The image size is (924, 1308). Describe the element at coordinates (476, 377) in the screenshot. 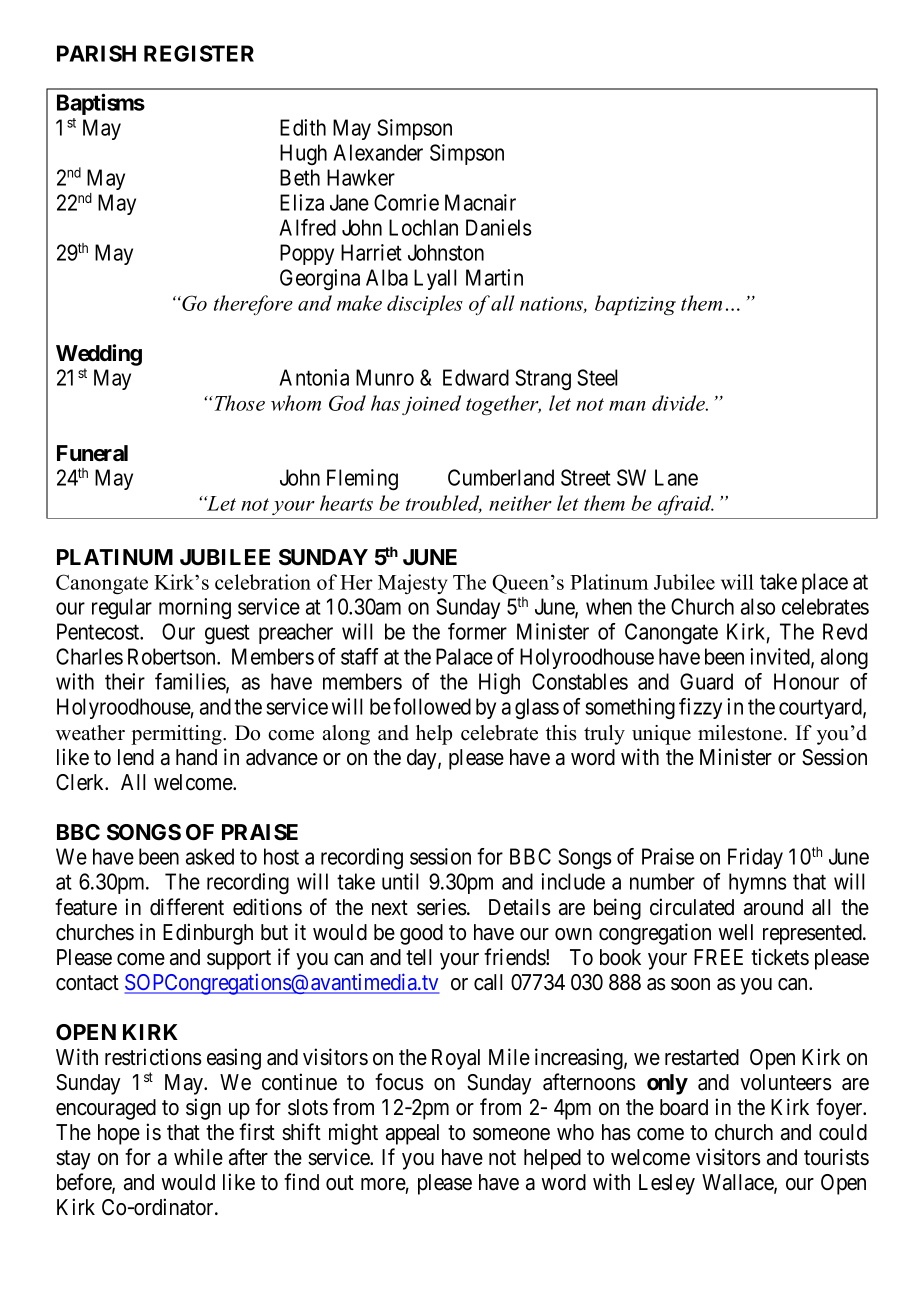

I see `Edward` at that location.
